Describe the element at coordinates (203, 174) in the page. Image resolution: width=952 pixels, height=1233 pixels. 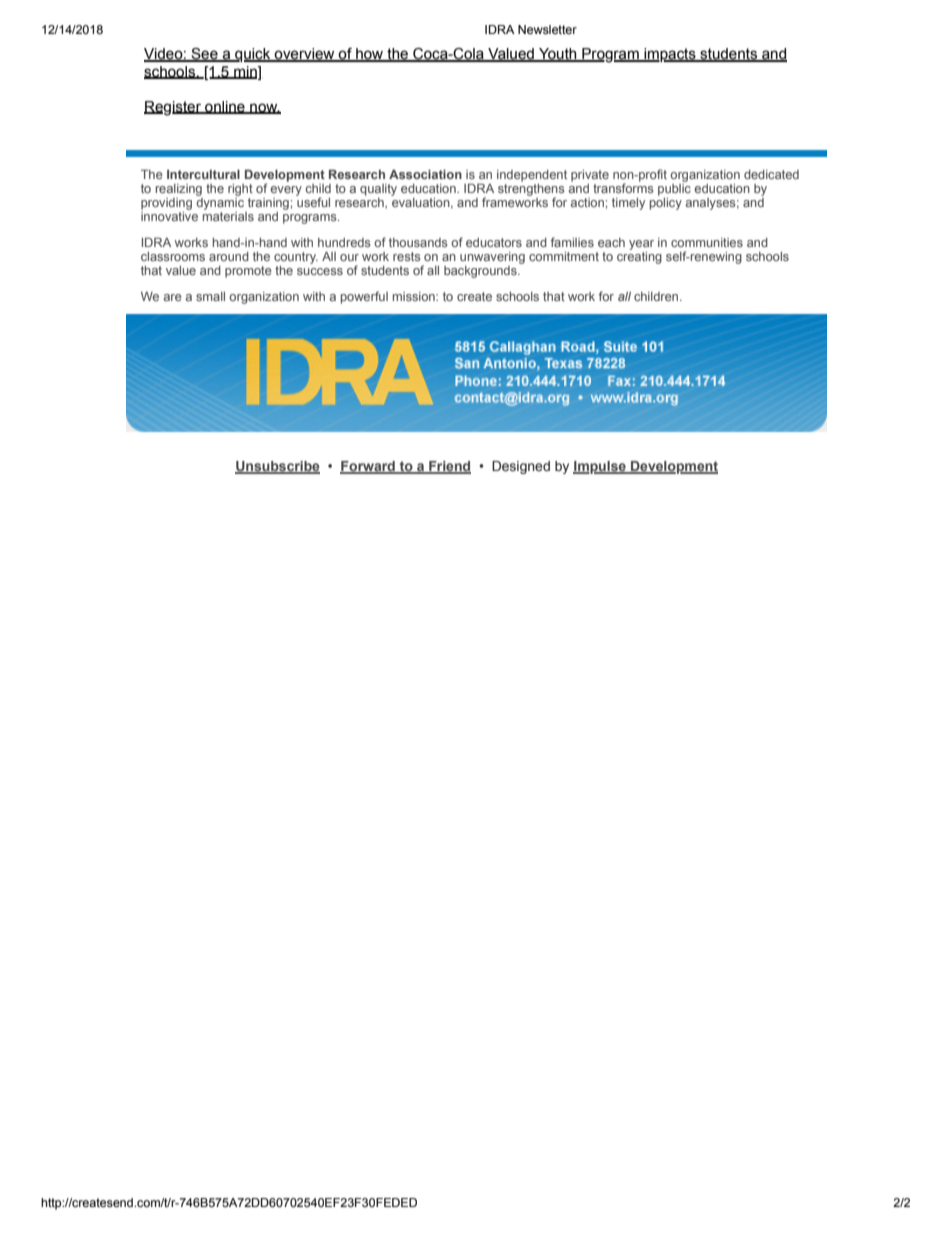
I see `Intercultural` at that location.
